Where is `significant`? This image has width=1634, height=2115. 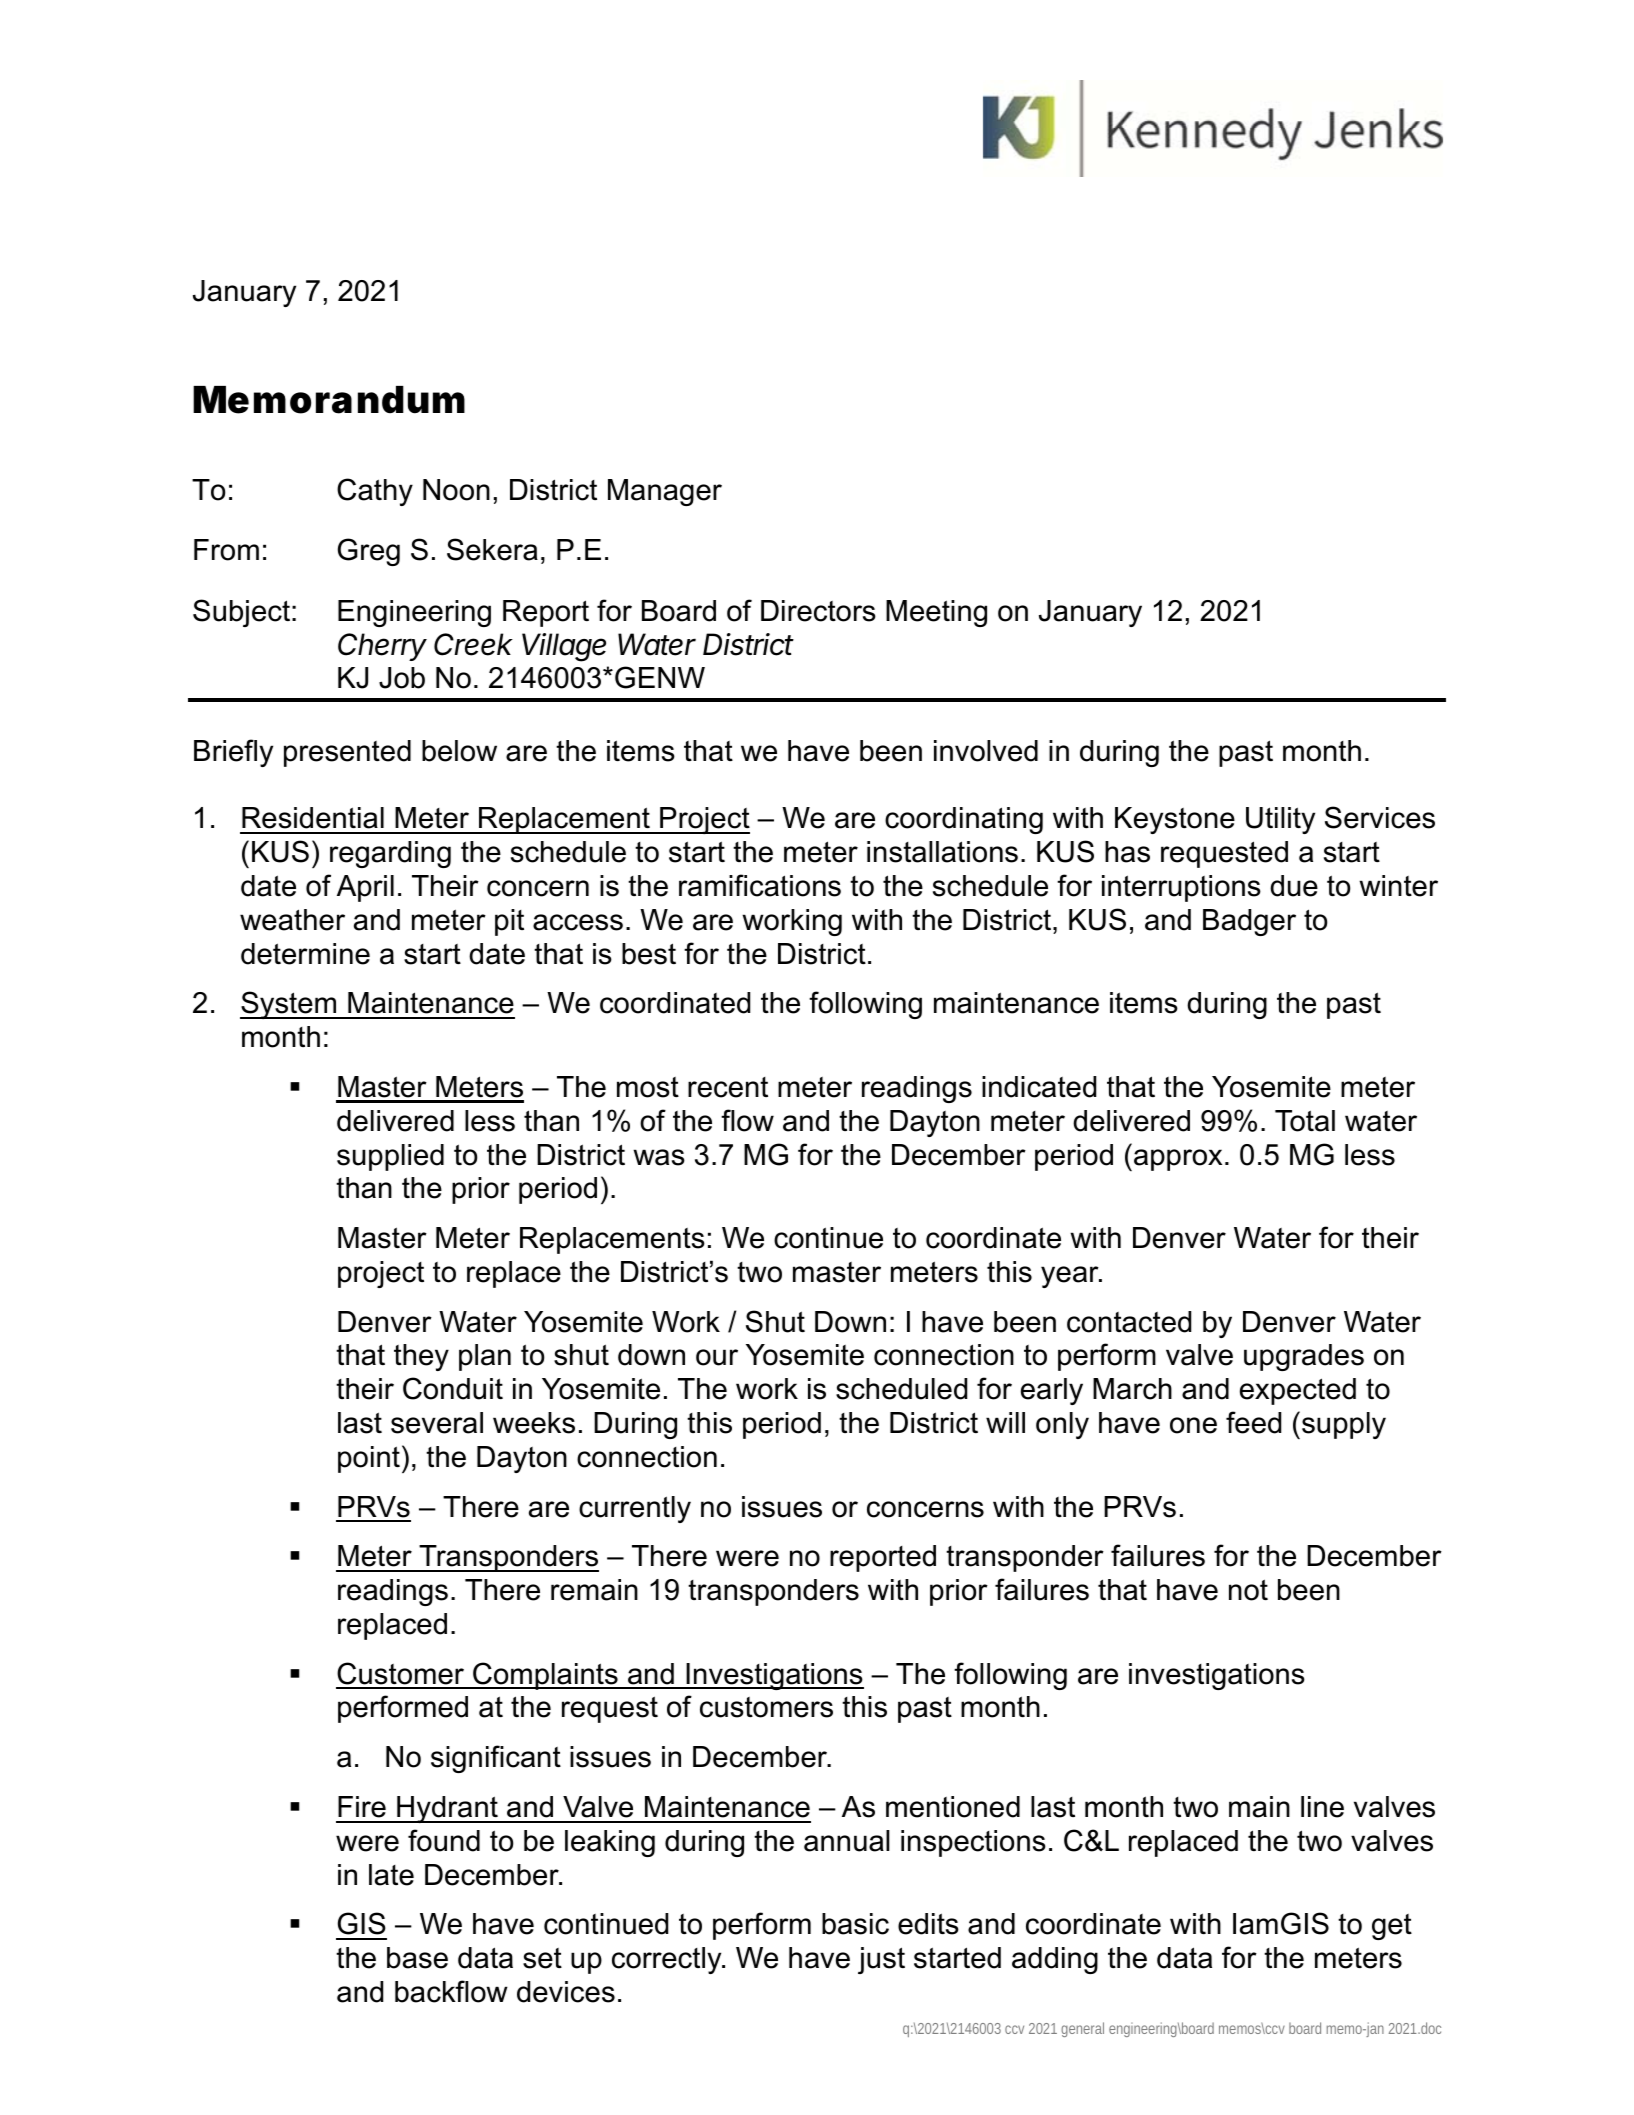
significant is located at coordinates (496, 1759).
